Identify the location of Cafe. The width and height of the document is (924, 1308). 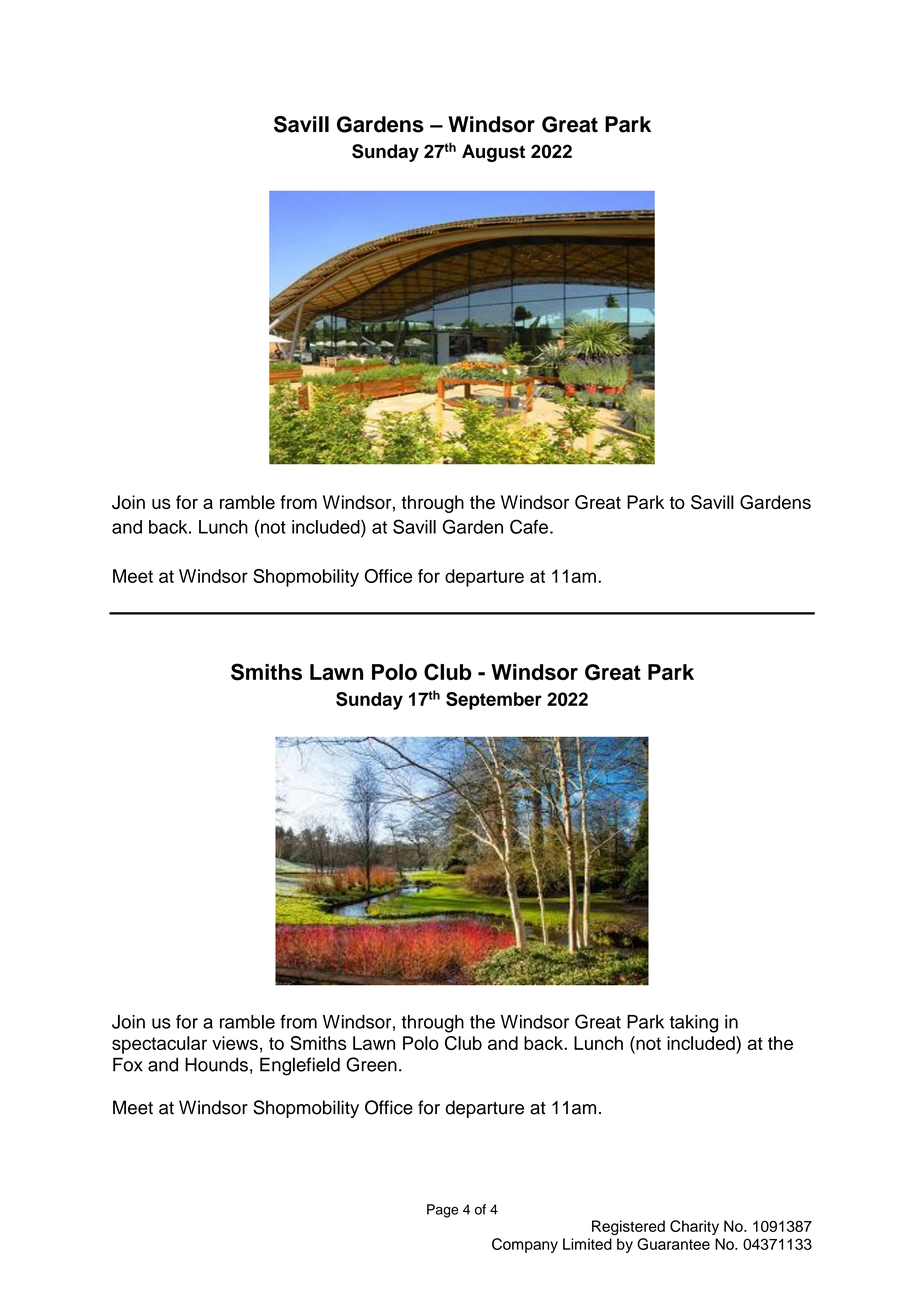
(529, 526).
